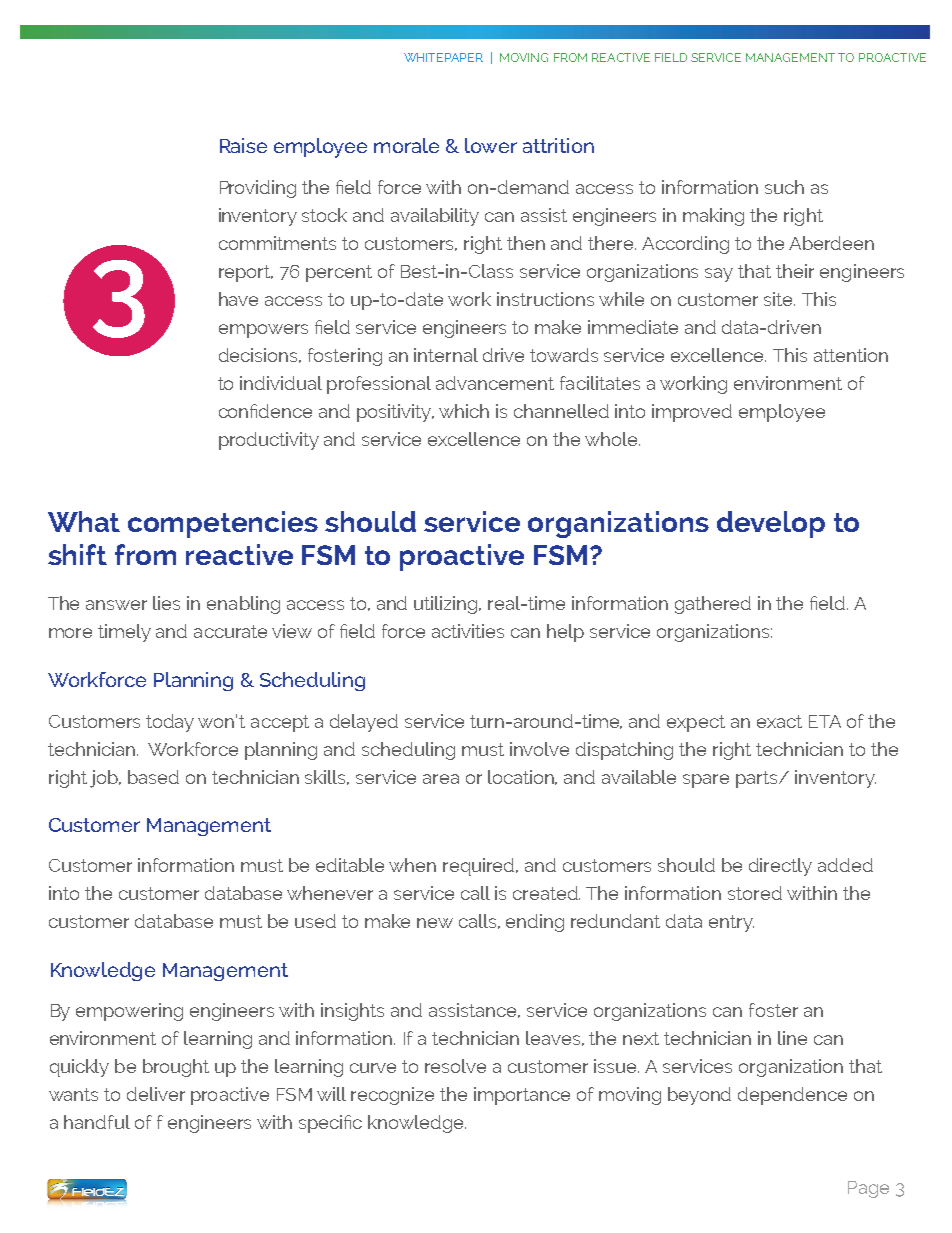  What do you see at coordinates (731, 923) in the screenshot?
I see `entry` at bounding box center [731, 923].
